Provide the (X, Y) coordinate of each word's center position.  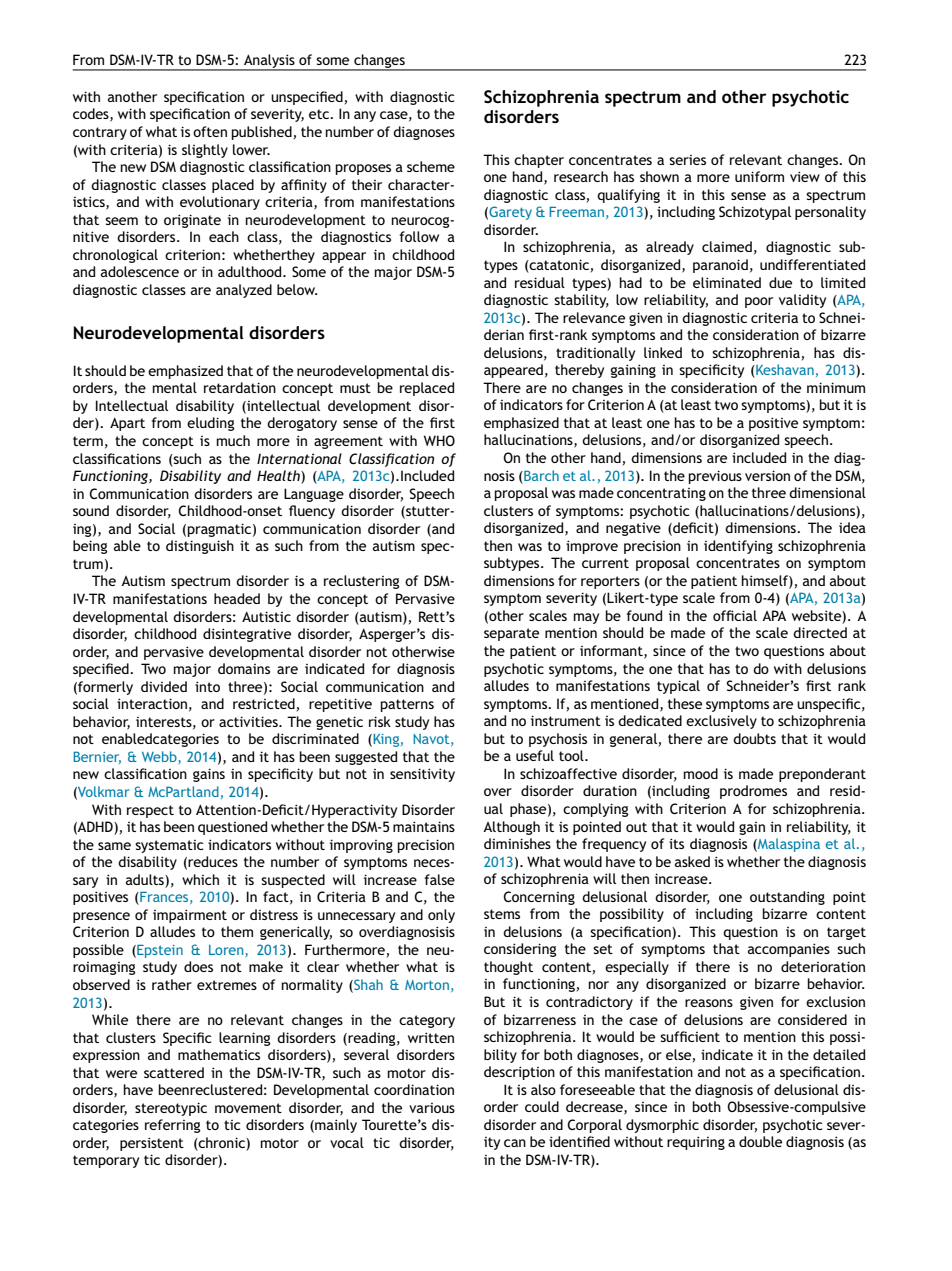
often (210, 131)
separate (511, 634)
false (440, 879)
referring (172, 1126)
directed (820, 632)
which (200, 879)
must (355, 388)
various (432, 1108)
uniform (759, 176)
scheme (431, 166)
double (760, 1141)
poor (759, 302)
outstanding (787, 898)
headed (237, 598)
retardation (240, 387)
